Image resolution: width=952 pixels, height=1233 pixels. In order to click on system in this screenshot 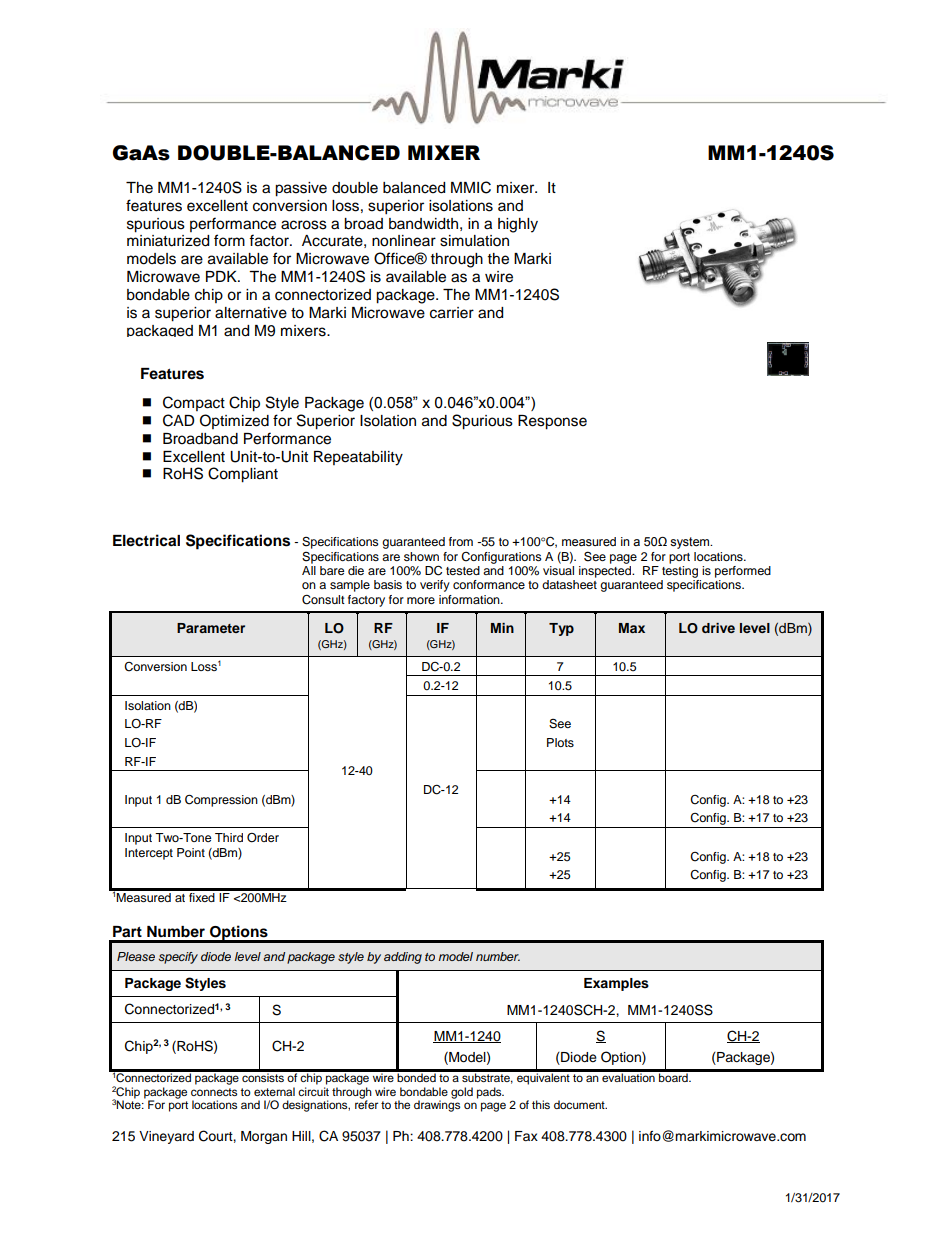, I will do `click(691, 543)`.
